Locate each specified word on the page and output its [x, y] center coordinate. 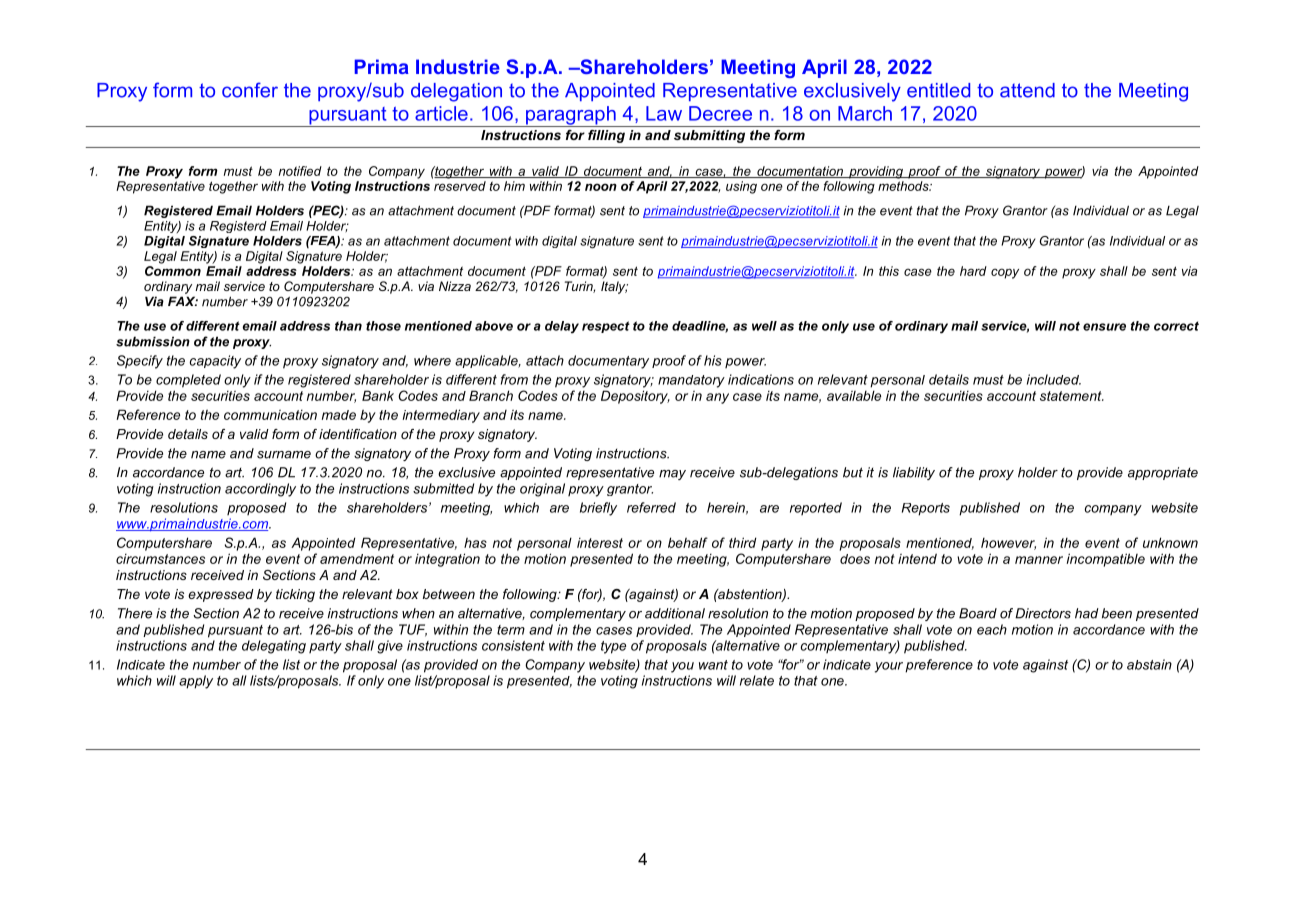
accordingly [260, 490]
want [713, 665]
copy [1005, 273]
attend [1027, 90]
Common [173, 271]
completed [188, 381]
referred [651, 507]
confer [250, 90]
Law [664, 113]
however [1008, 544]
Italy [614, 287]
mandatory [691, 381]
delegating [274, 647]
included [1054, 379]
